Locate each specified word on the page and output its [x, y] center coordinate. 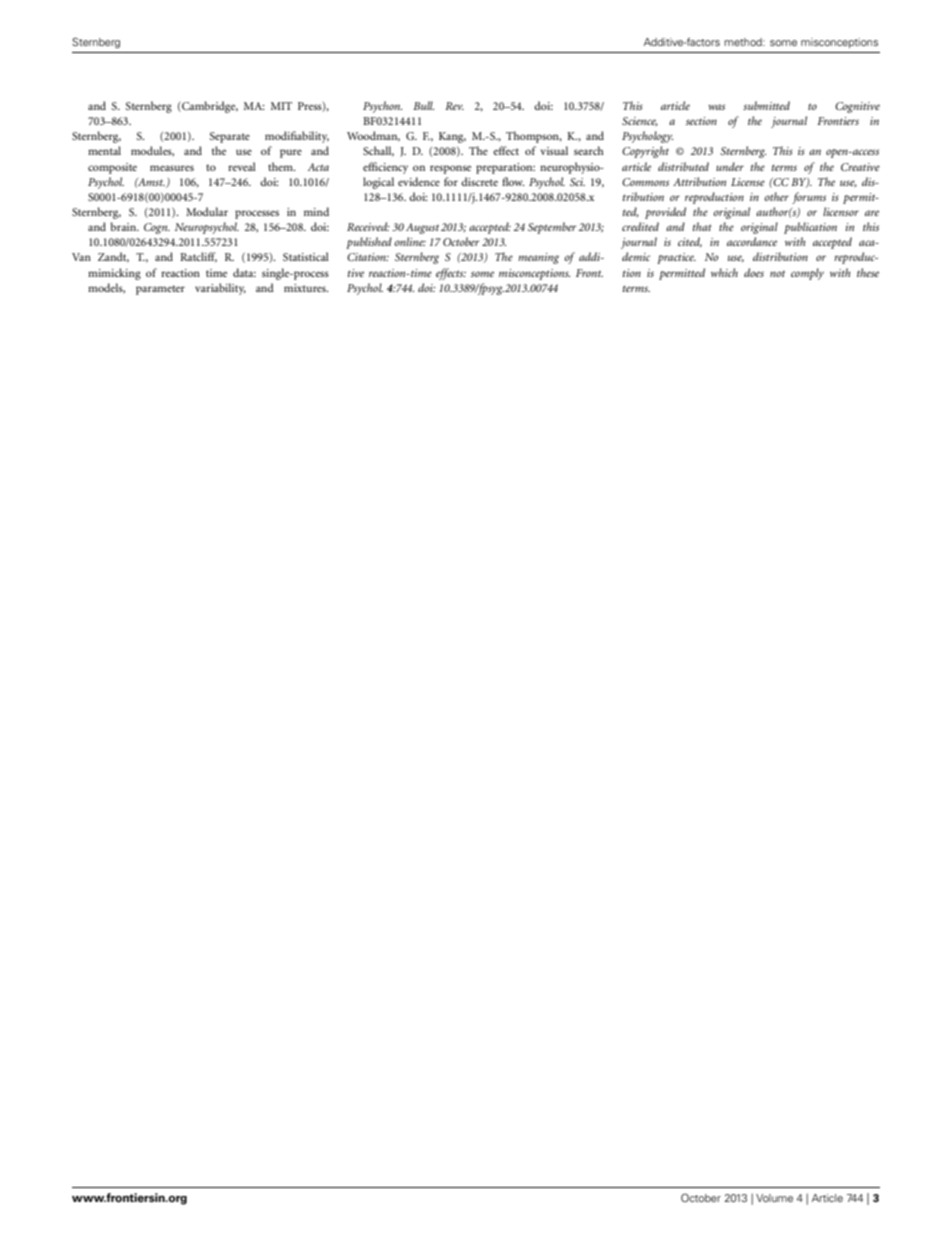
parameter [160, 290]
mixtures [306, 288]
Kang [452, 137]
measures [172, 168]
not [777, 273]
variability [220, 289]
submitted [766, 105]
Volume [774, 1198]
